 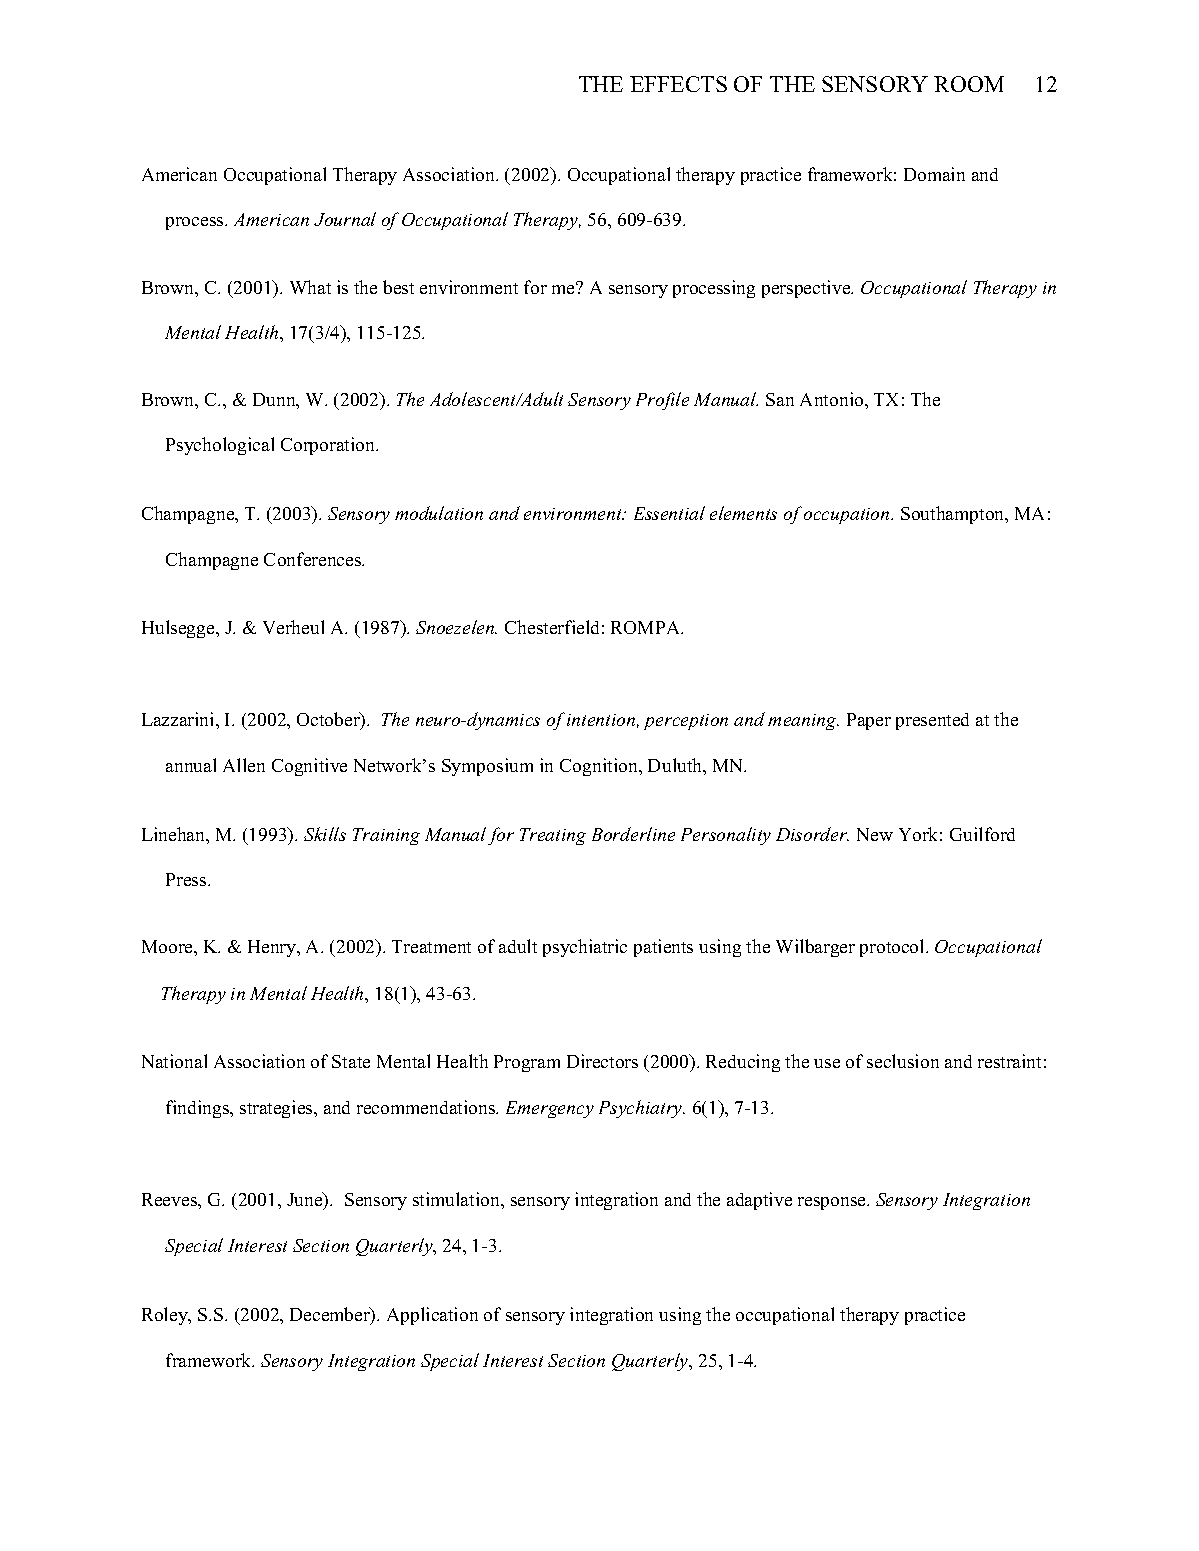 What do you see at coordinates (273, 948) in the image?
I see `Henry` at bounding box center [273, 948].
